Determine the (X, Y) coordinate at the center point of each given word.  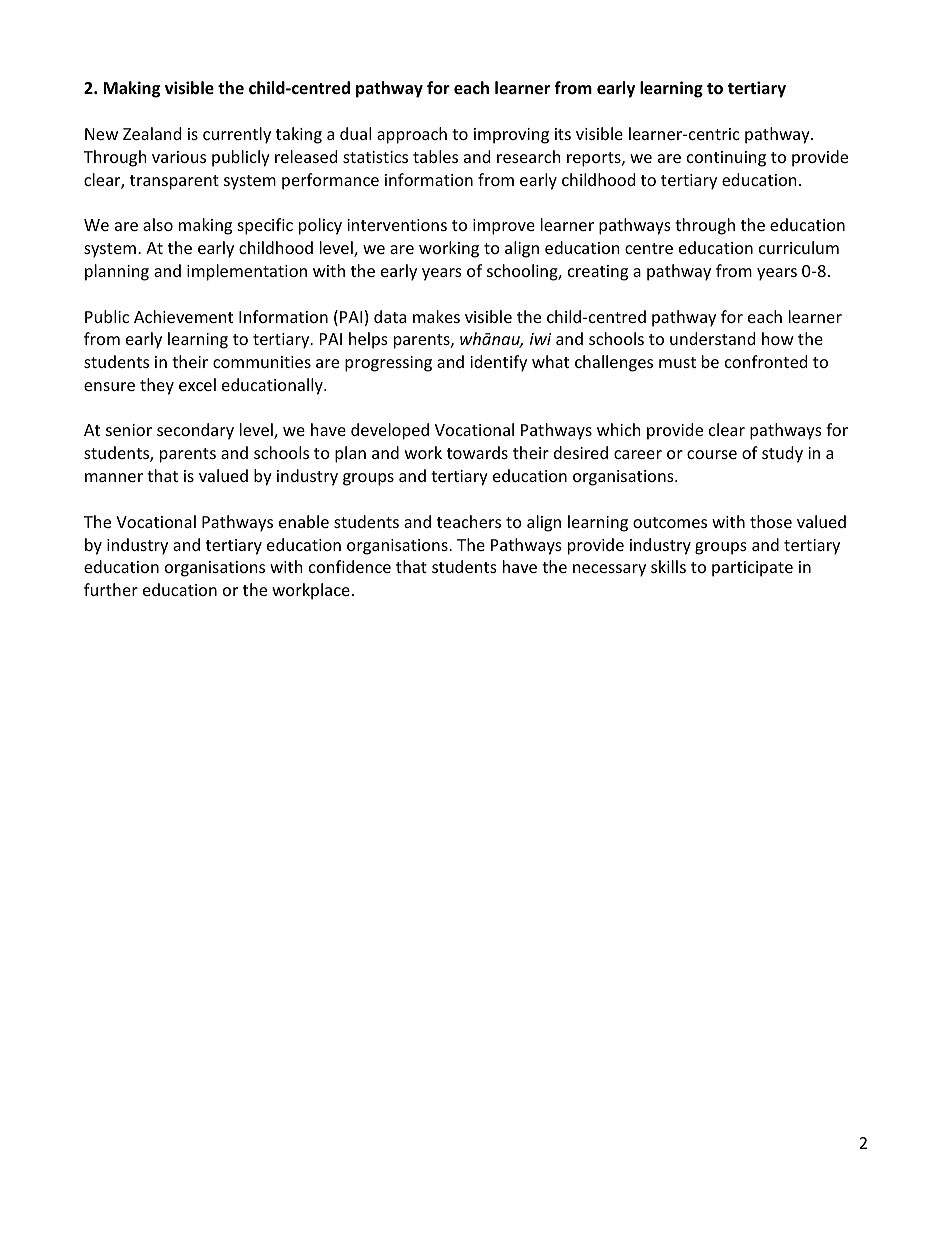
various (179, 157)
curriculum (799, 247)
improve (504, 227)
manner (114, 477)
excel (197, 384)
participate (752, 569)
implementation (247, 272)
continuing (726, 159)
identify (498, 363)
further (111, 589)
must (677, 362)
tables (435, 156)
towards (477, 452)
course (712, 454)
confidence (350, 566)
